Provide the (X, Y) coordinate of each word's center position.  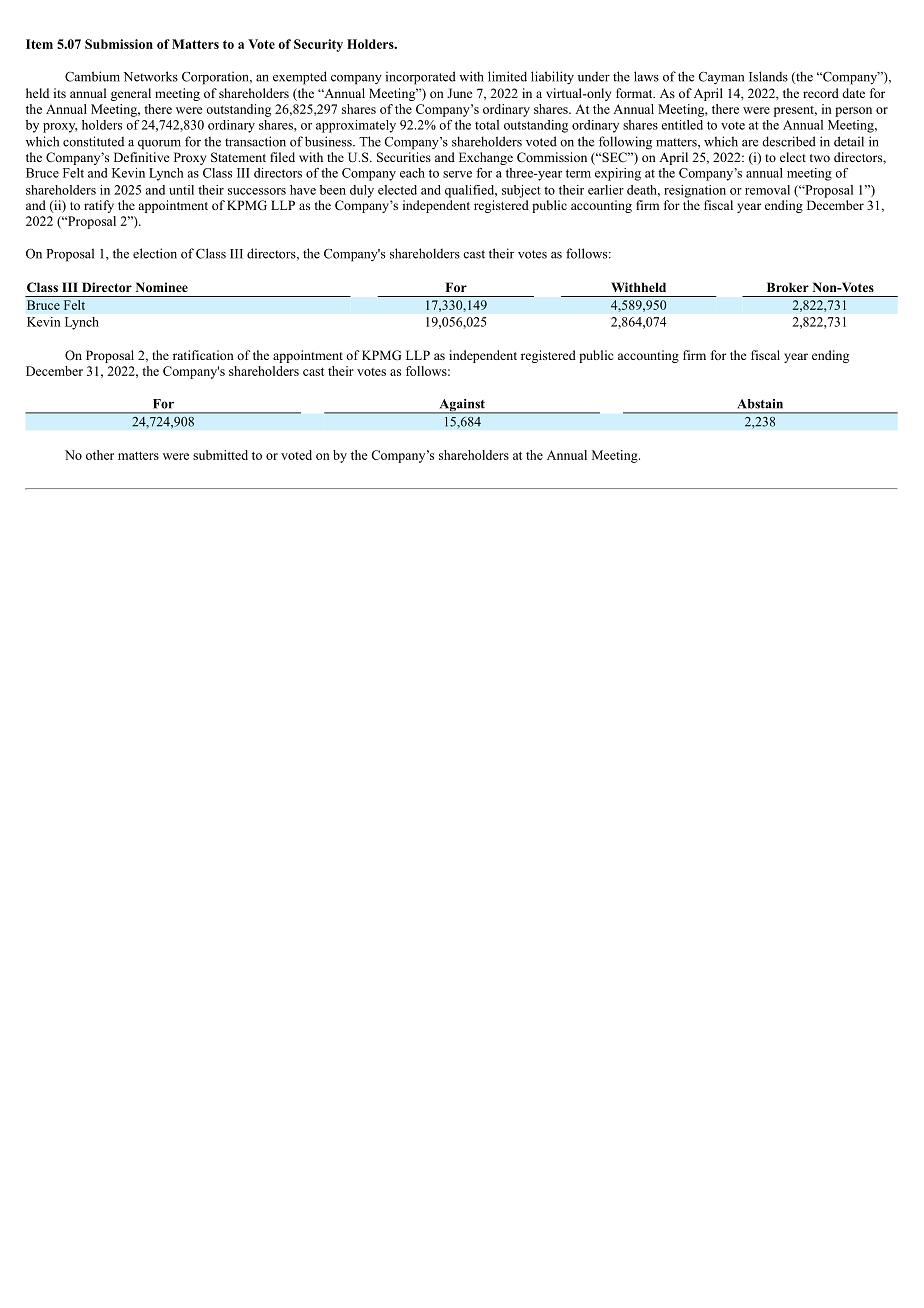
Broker (788, 287)
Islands (768, 76)
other (100, 455)
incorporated (421, 78)
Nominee (162, 287)
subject (521, 191)
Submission (119, 44)
